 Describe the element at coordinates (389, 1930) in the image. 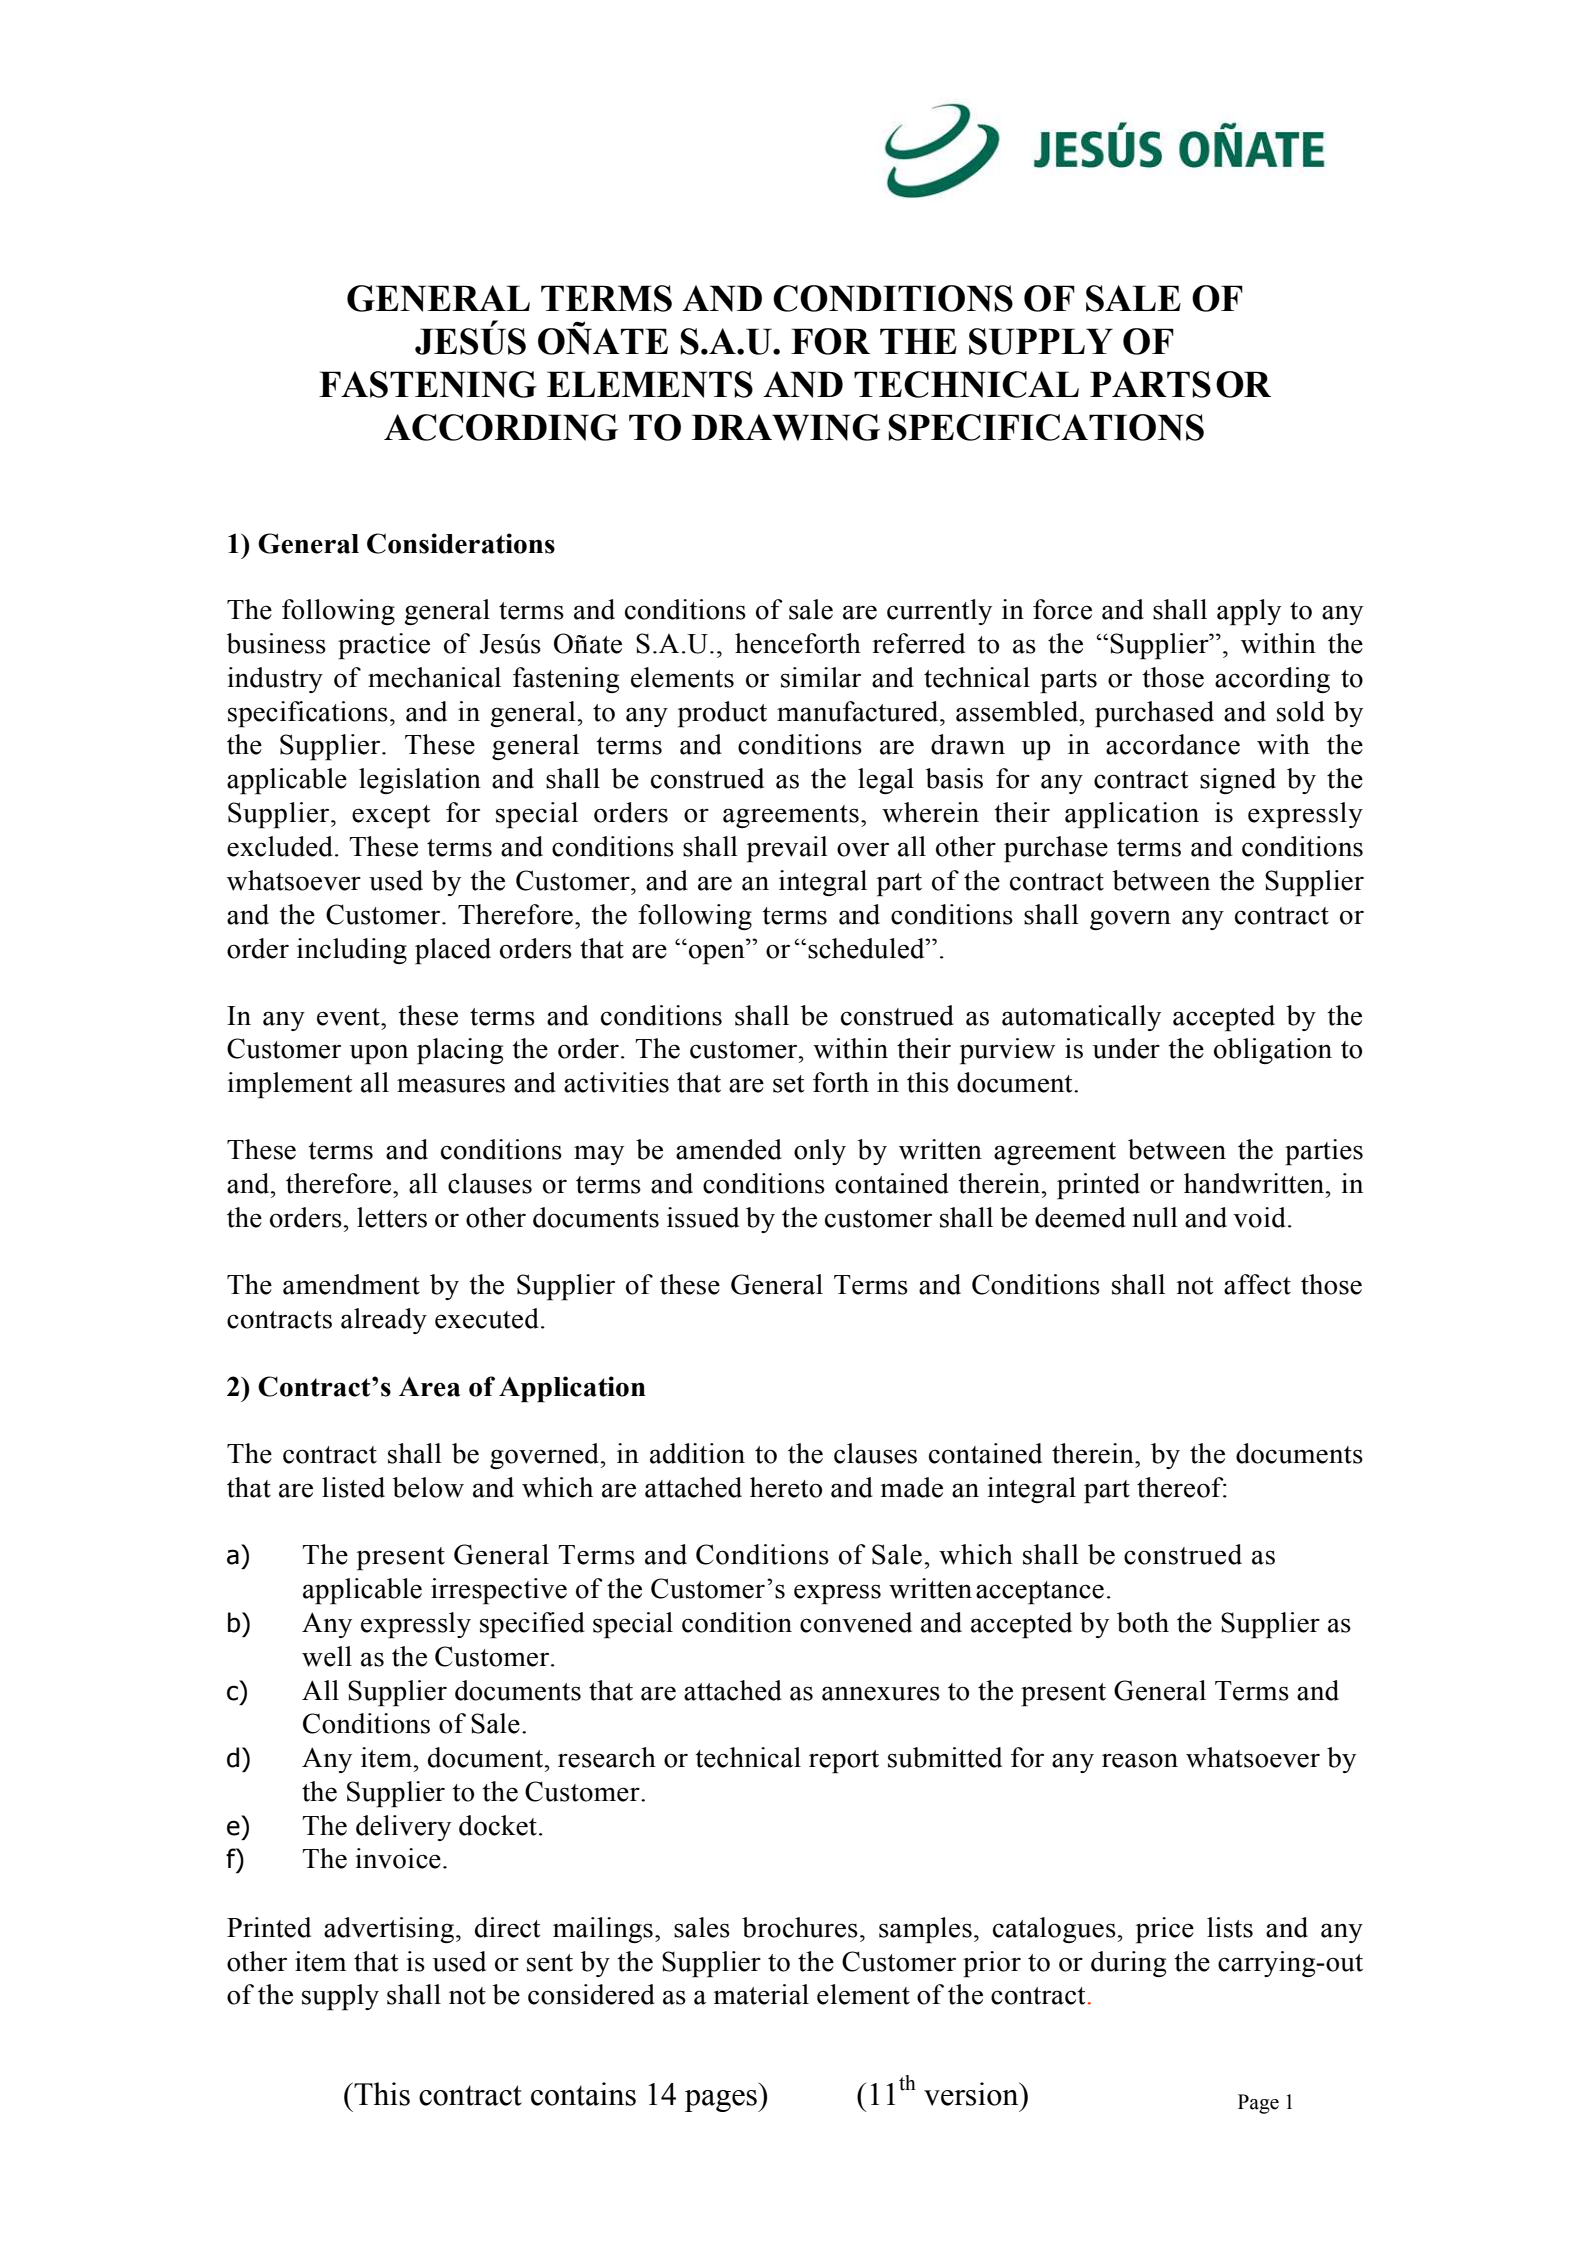

I see `advertising` at that location.
